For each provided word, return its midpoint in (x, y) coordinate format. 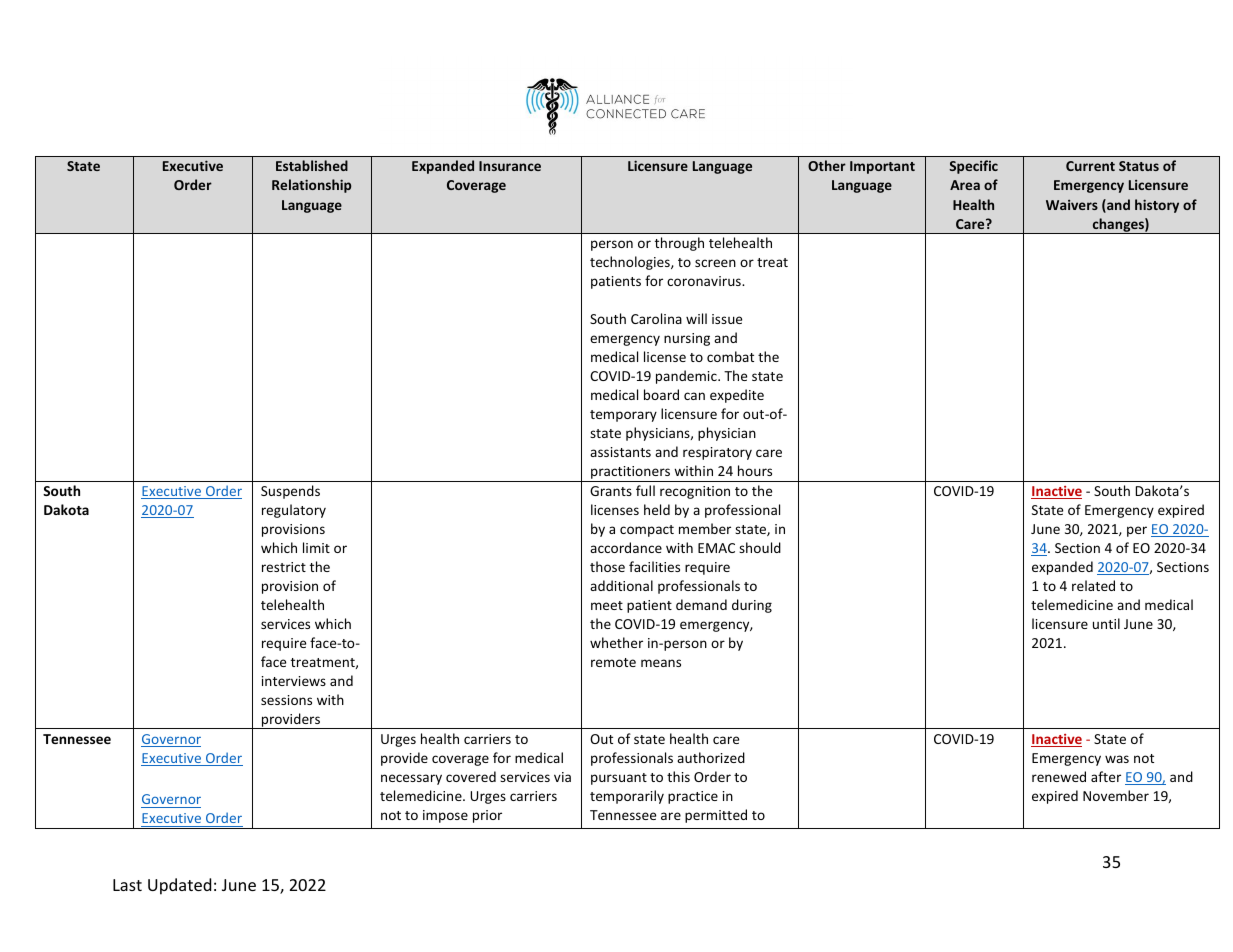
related (1093, 585)
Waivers (1072, 204)
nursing (687, 339)
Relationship (311, 186)
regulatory (294, 511)
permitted (716, 816)
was (1117, 759)
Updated (179, 886)
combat (730, 356)
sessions (286, 700)
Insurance (510, 166)
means (661, 663)
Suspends (290, 492)
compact (647, 531)
